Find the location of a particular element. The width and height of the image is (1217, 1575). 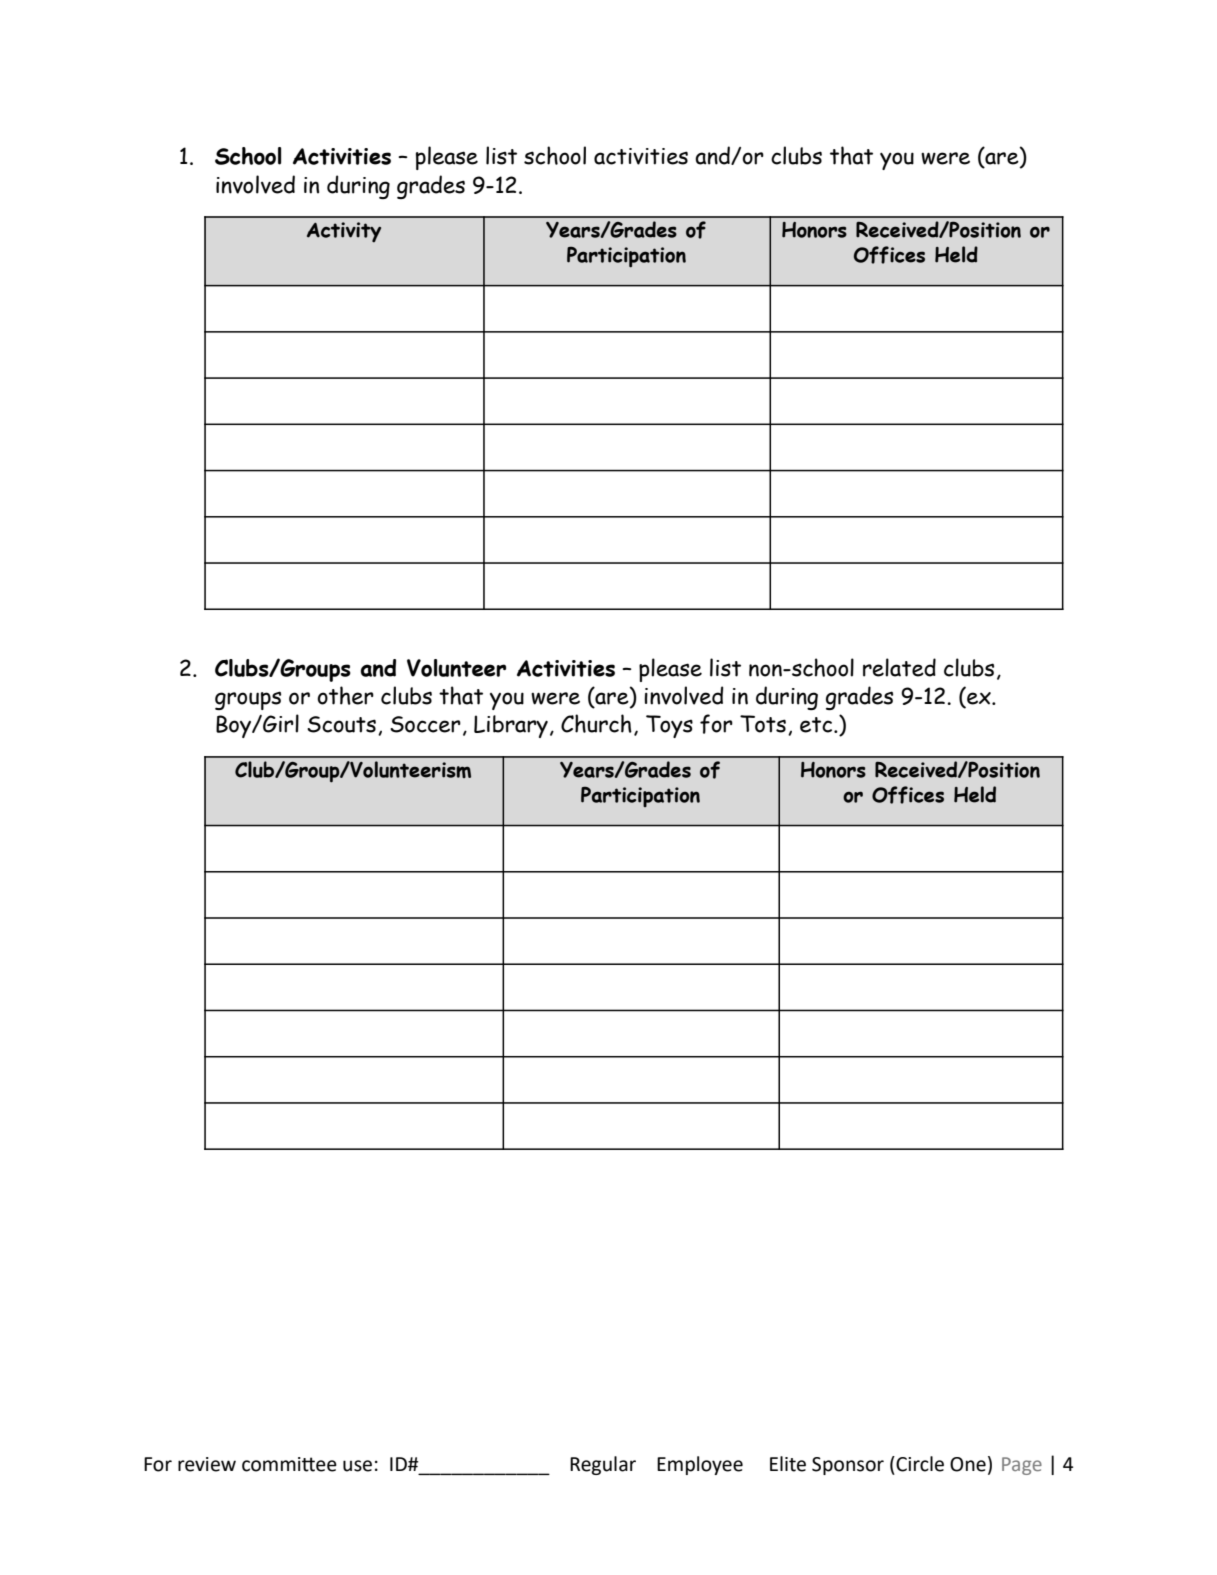

Church is located at coordinates (596, 723).
